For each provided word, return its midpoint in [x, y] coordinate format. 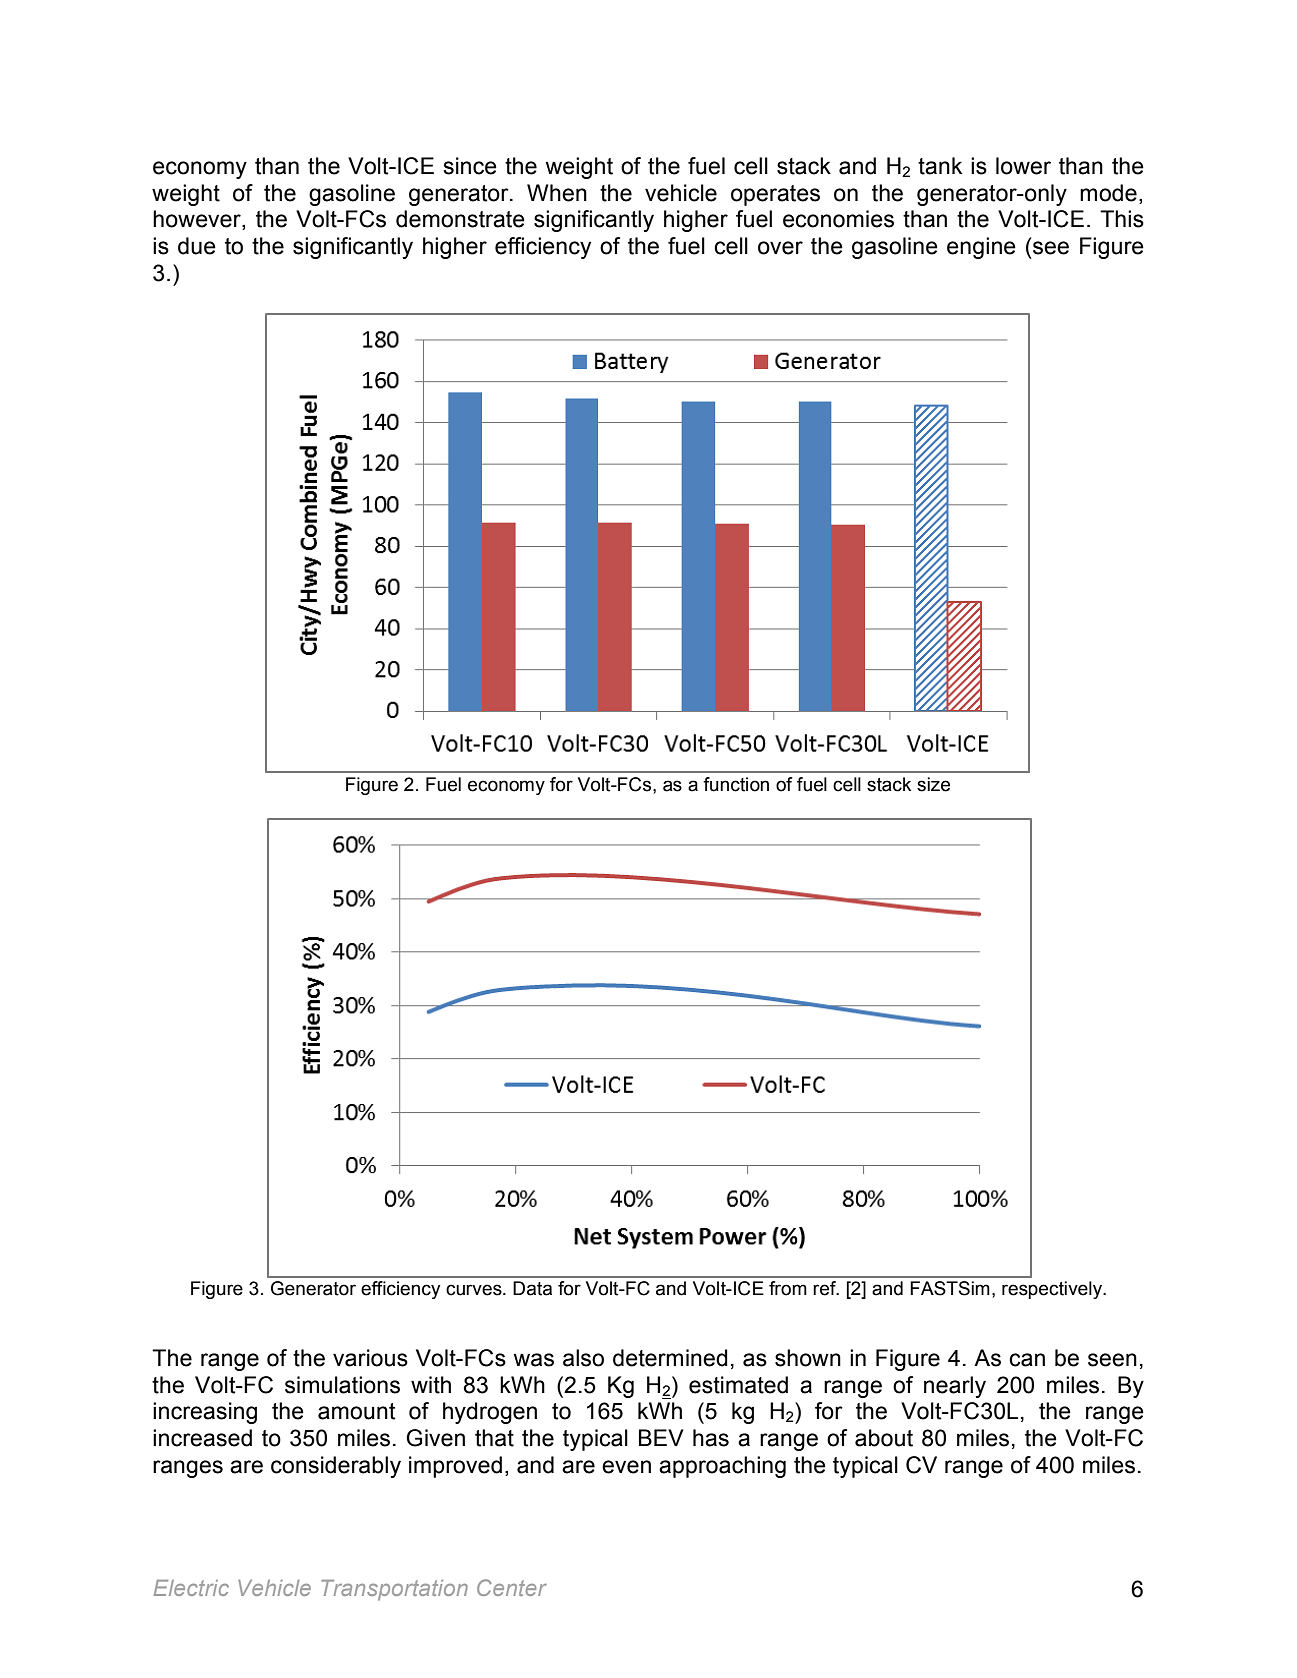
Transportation [394, 1590]
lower [1023, 166]
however [198, 220]
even [626, 1467]
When [557, 193]
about [884, 1438]
